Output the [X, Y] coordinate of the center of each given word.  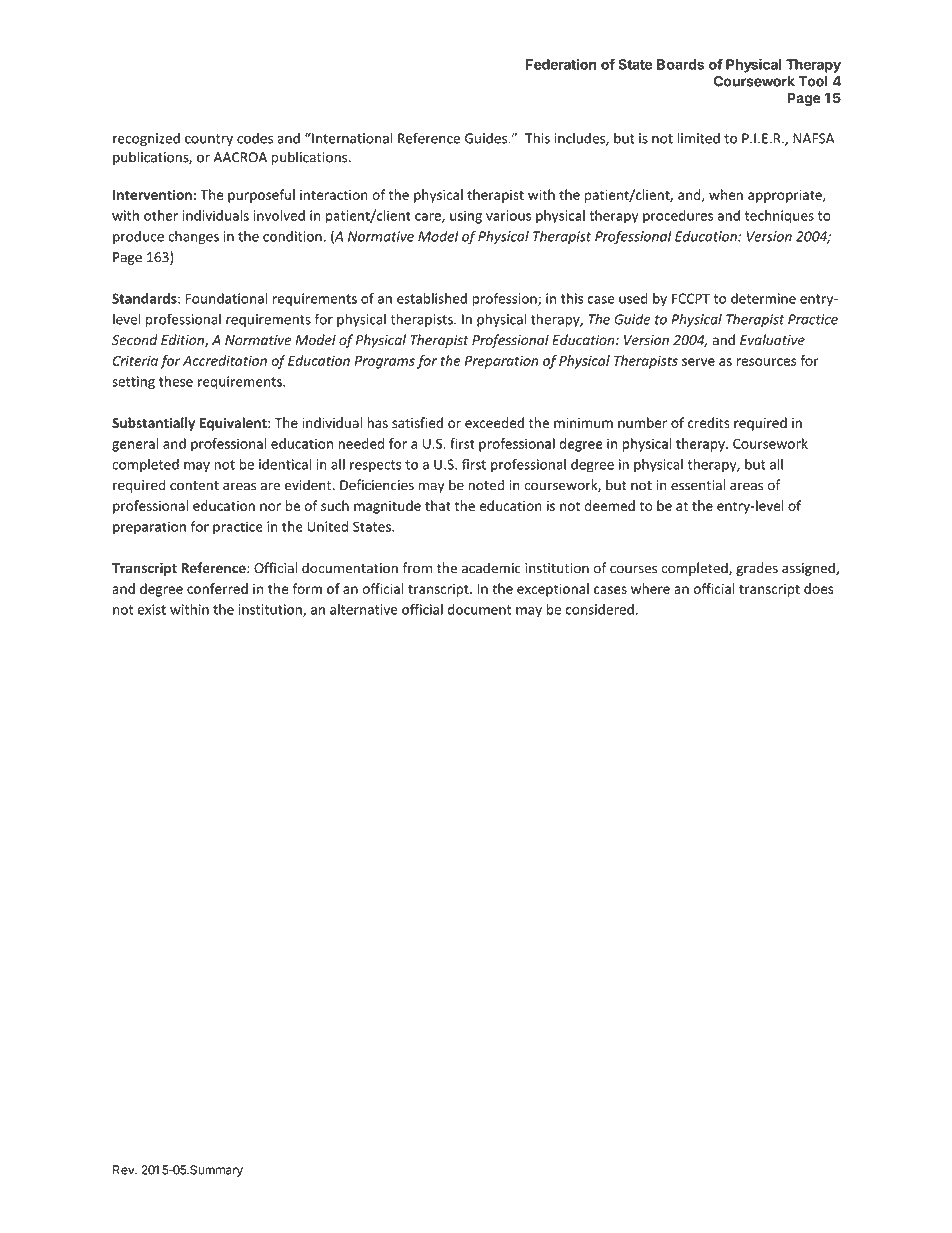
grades [757, 569]
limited [698, 138]
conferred [217, 588]
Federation [561, 64]
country [209, 140]
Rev [124, 1170]
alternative [364, 609]
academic [491, 568]
